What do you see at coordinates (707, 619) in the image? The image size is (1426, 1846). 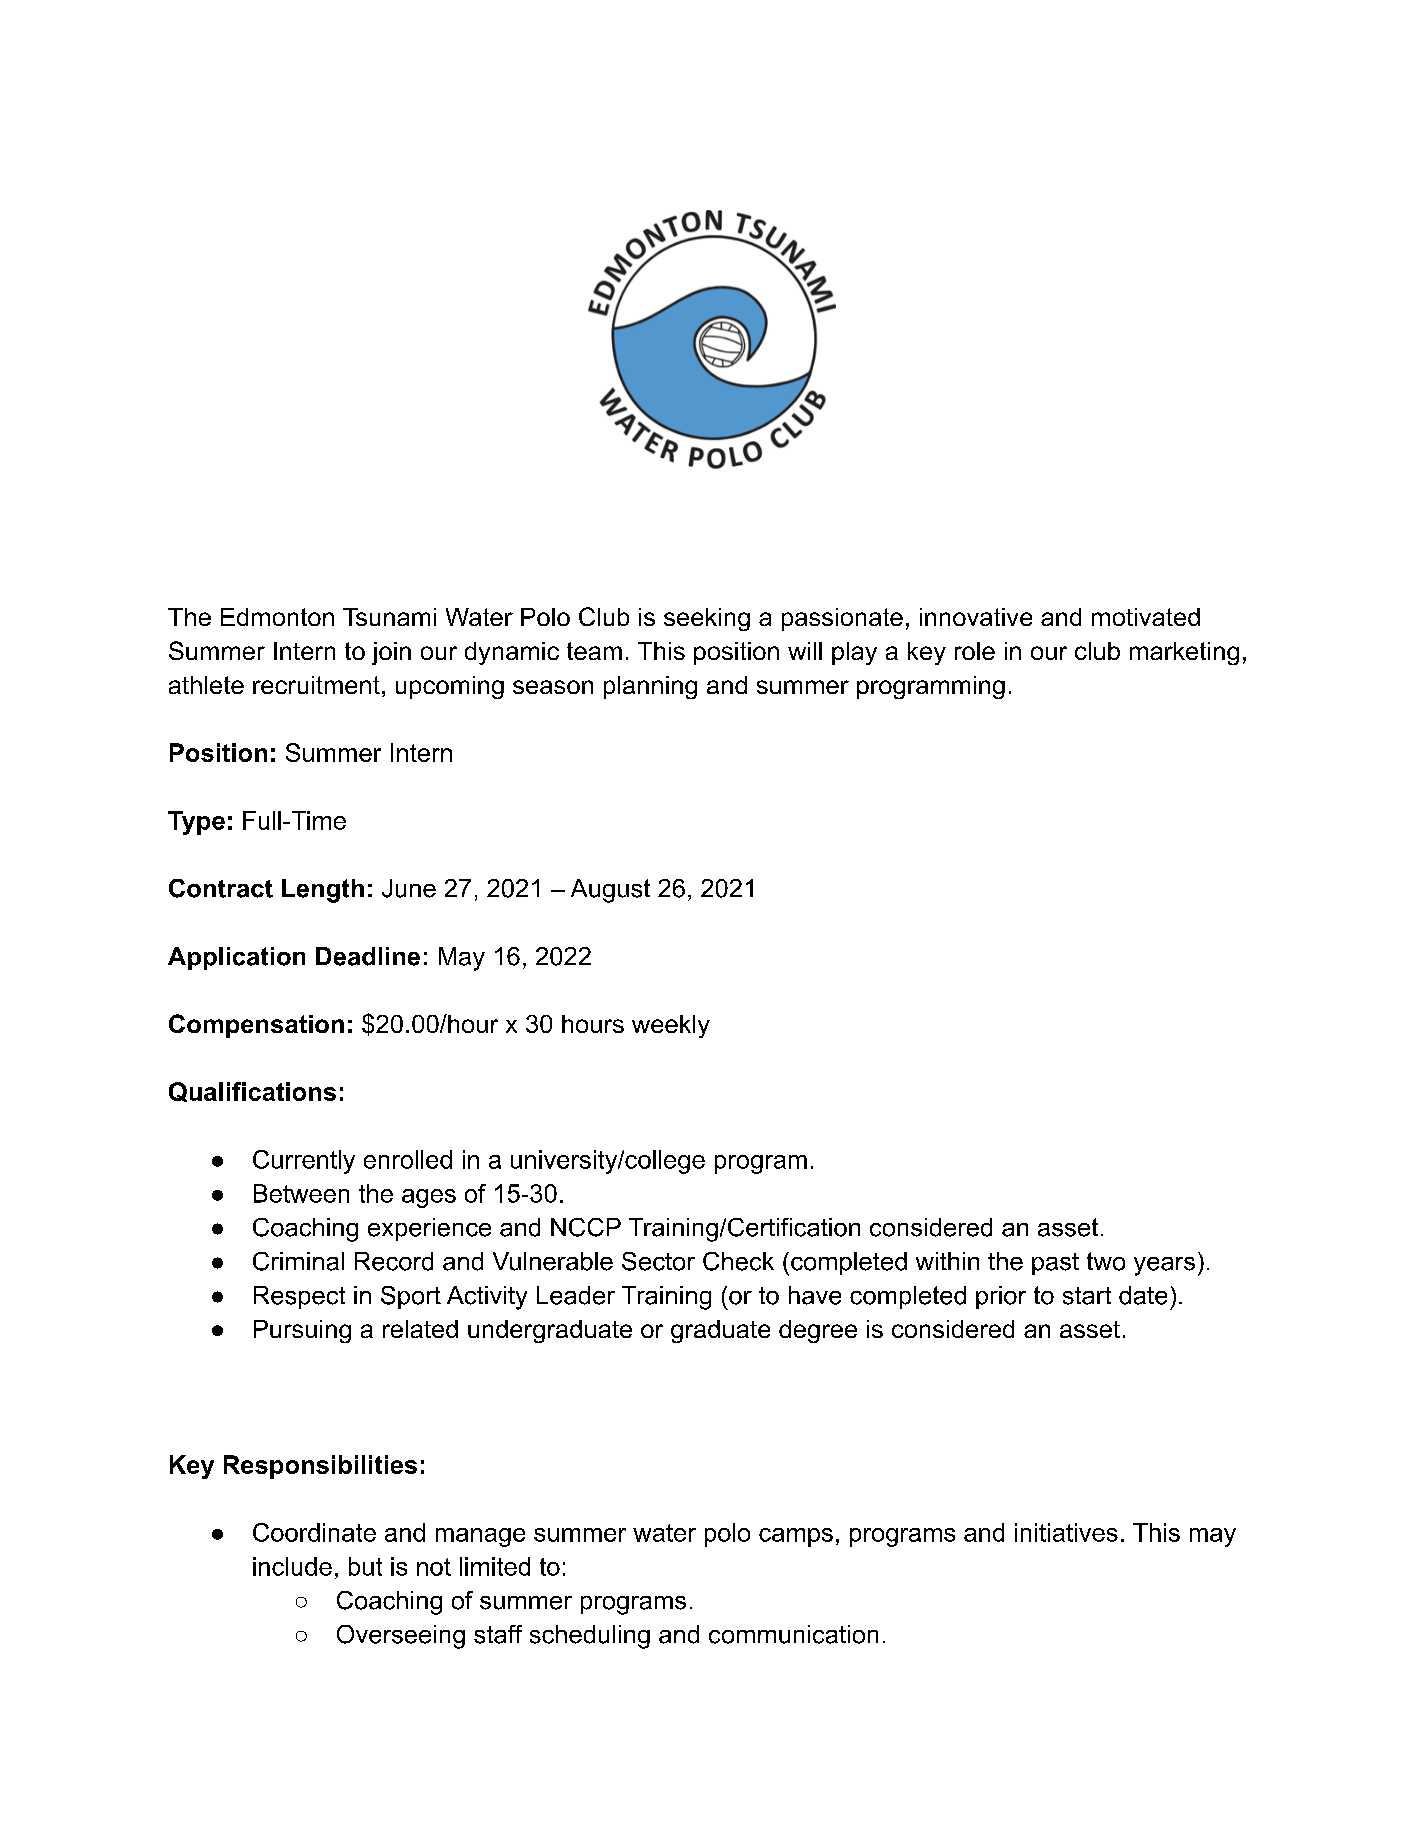 I see `seeking` at bounding box center [707, 619].
